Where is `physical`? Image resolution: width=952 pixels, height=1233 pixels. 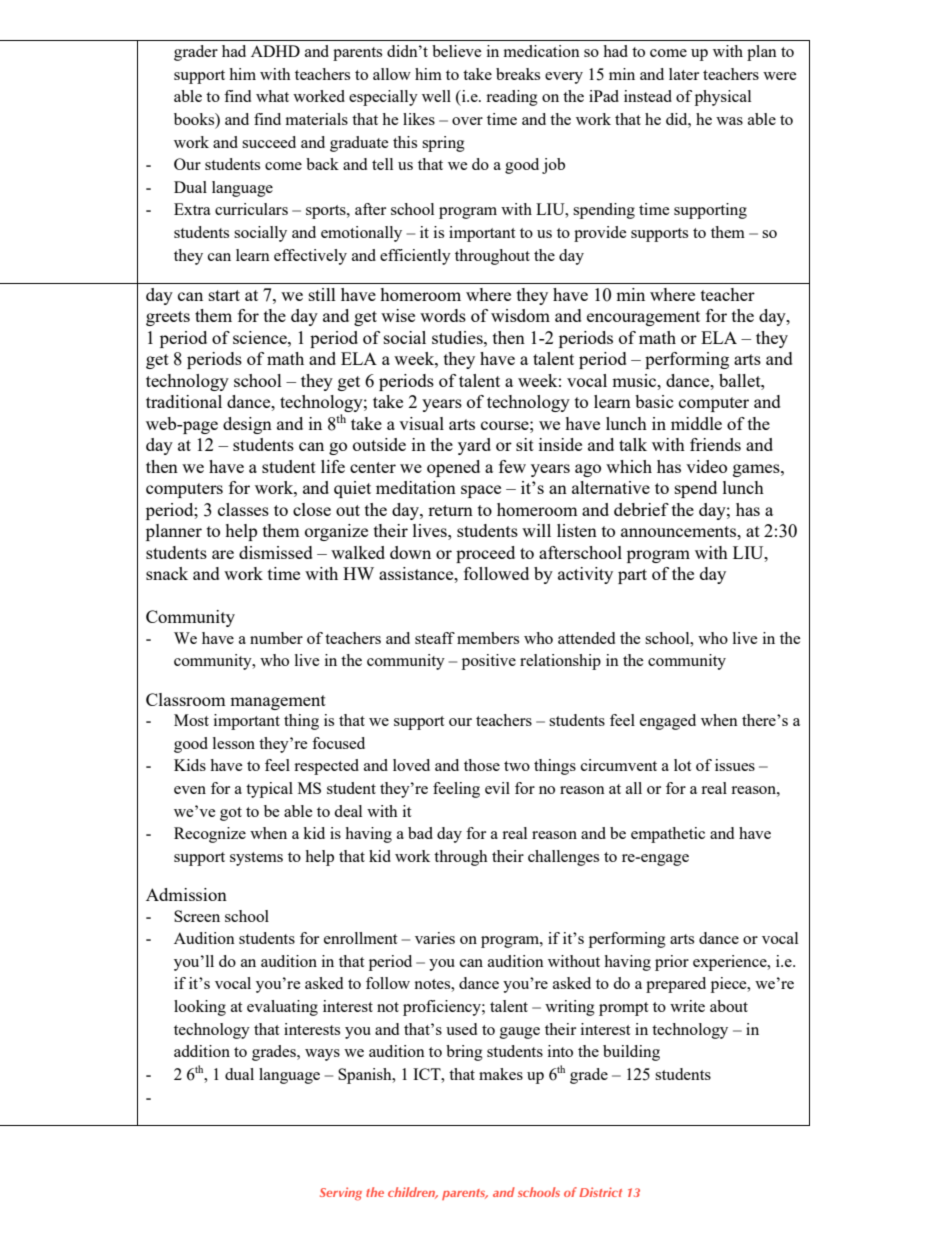
physical is located at coordinates (723, 98).
